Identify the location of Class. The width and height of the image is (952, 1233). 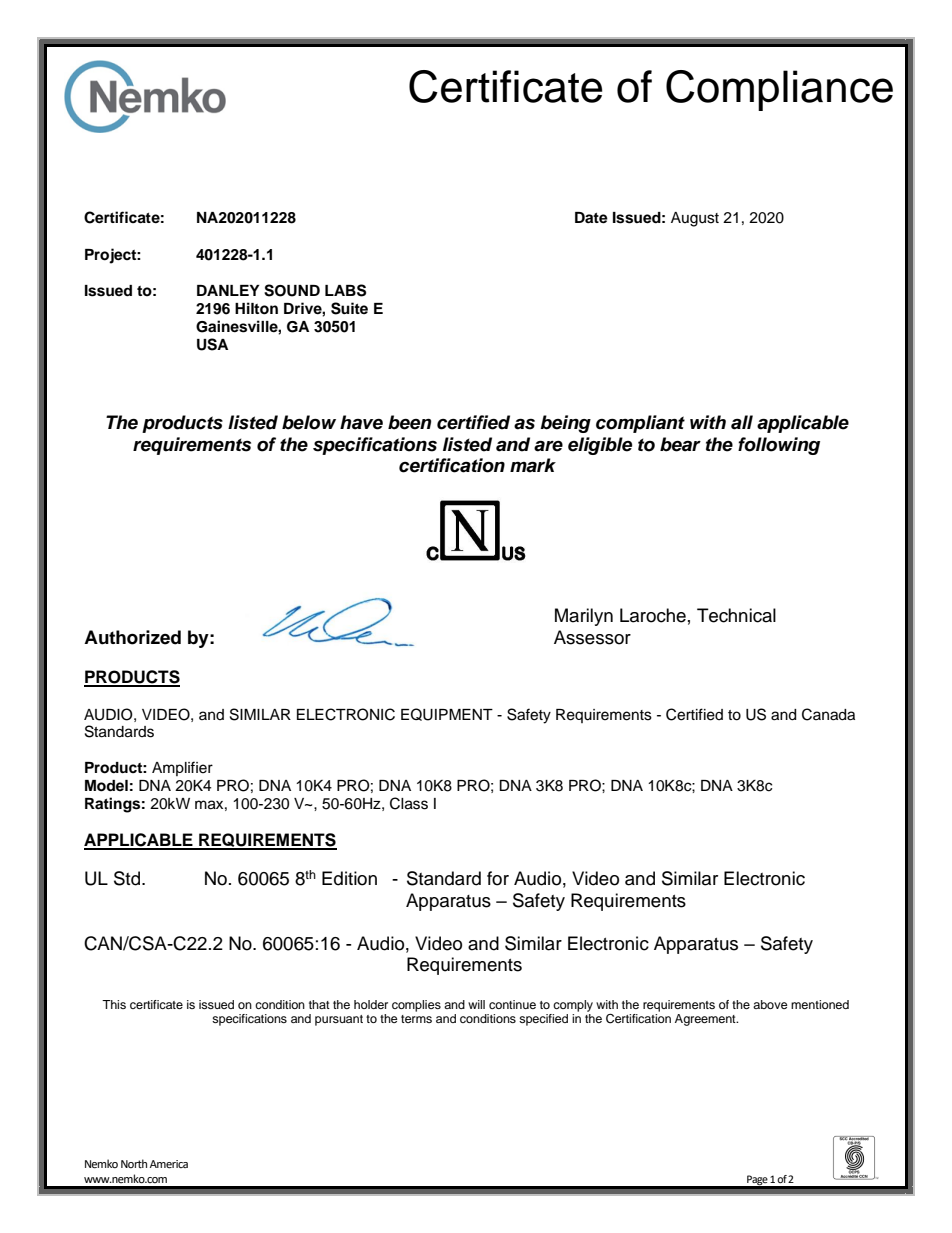
(409, 803).
